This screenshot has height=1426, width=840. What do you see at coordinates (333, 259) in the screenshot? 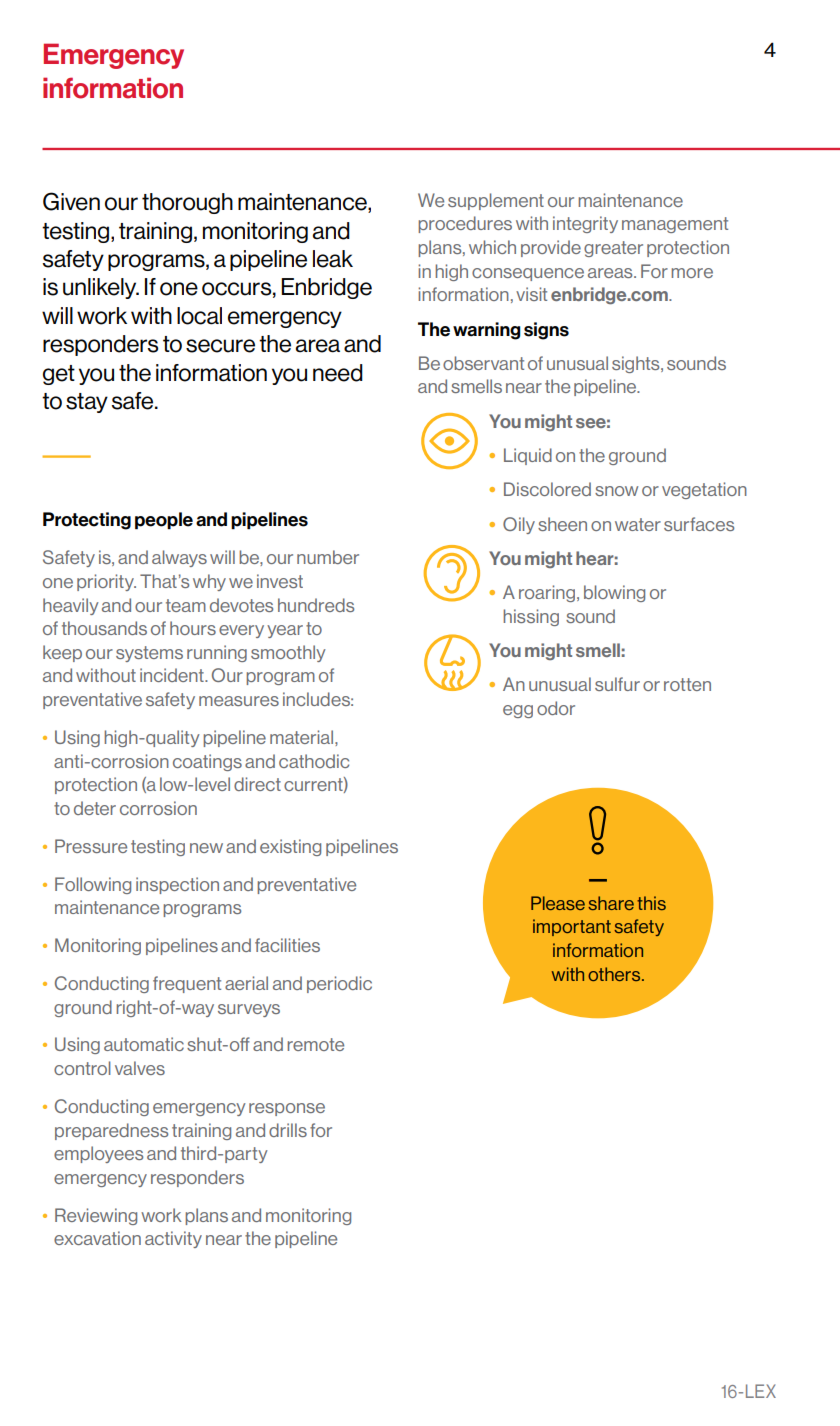
I see `leak` at bounding box center [333, 259].
